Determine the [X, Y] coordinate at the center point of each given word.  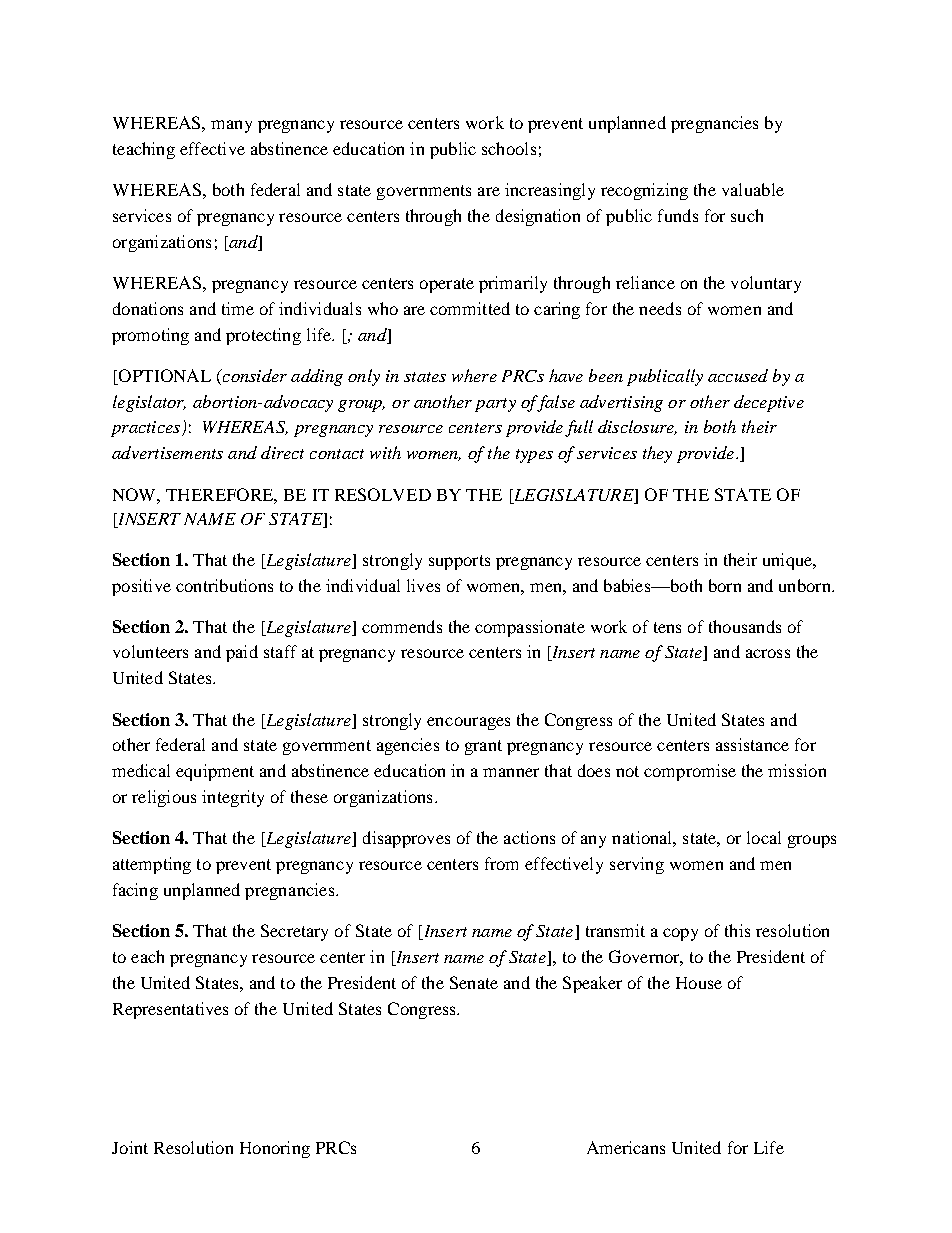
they [657, 454]
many [231, 126]
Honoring [275, 1149]
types [534, 456]
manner [511, 772]
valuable [753, 189]
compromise [690, 772]
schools [509, 148]
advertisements [167, 452]
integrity [233, 798]
